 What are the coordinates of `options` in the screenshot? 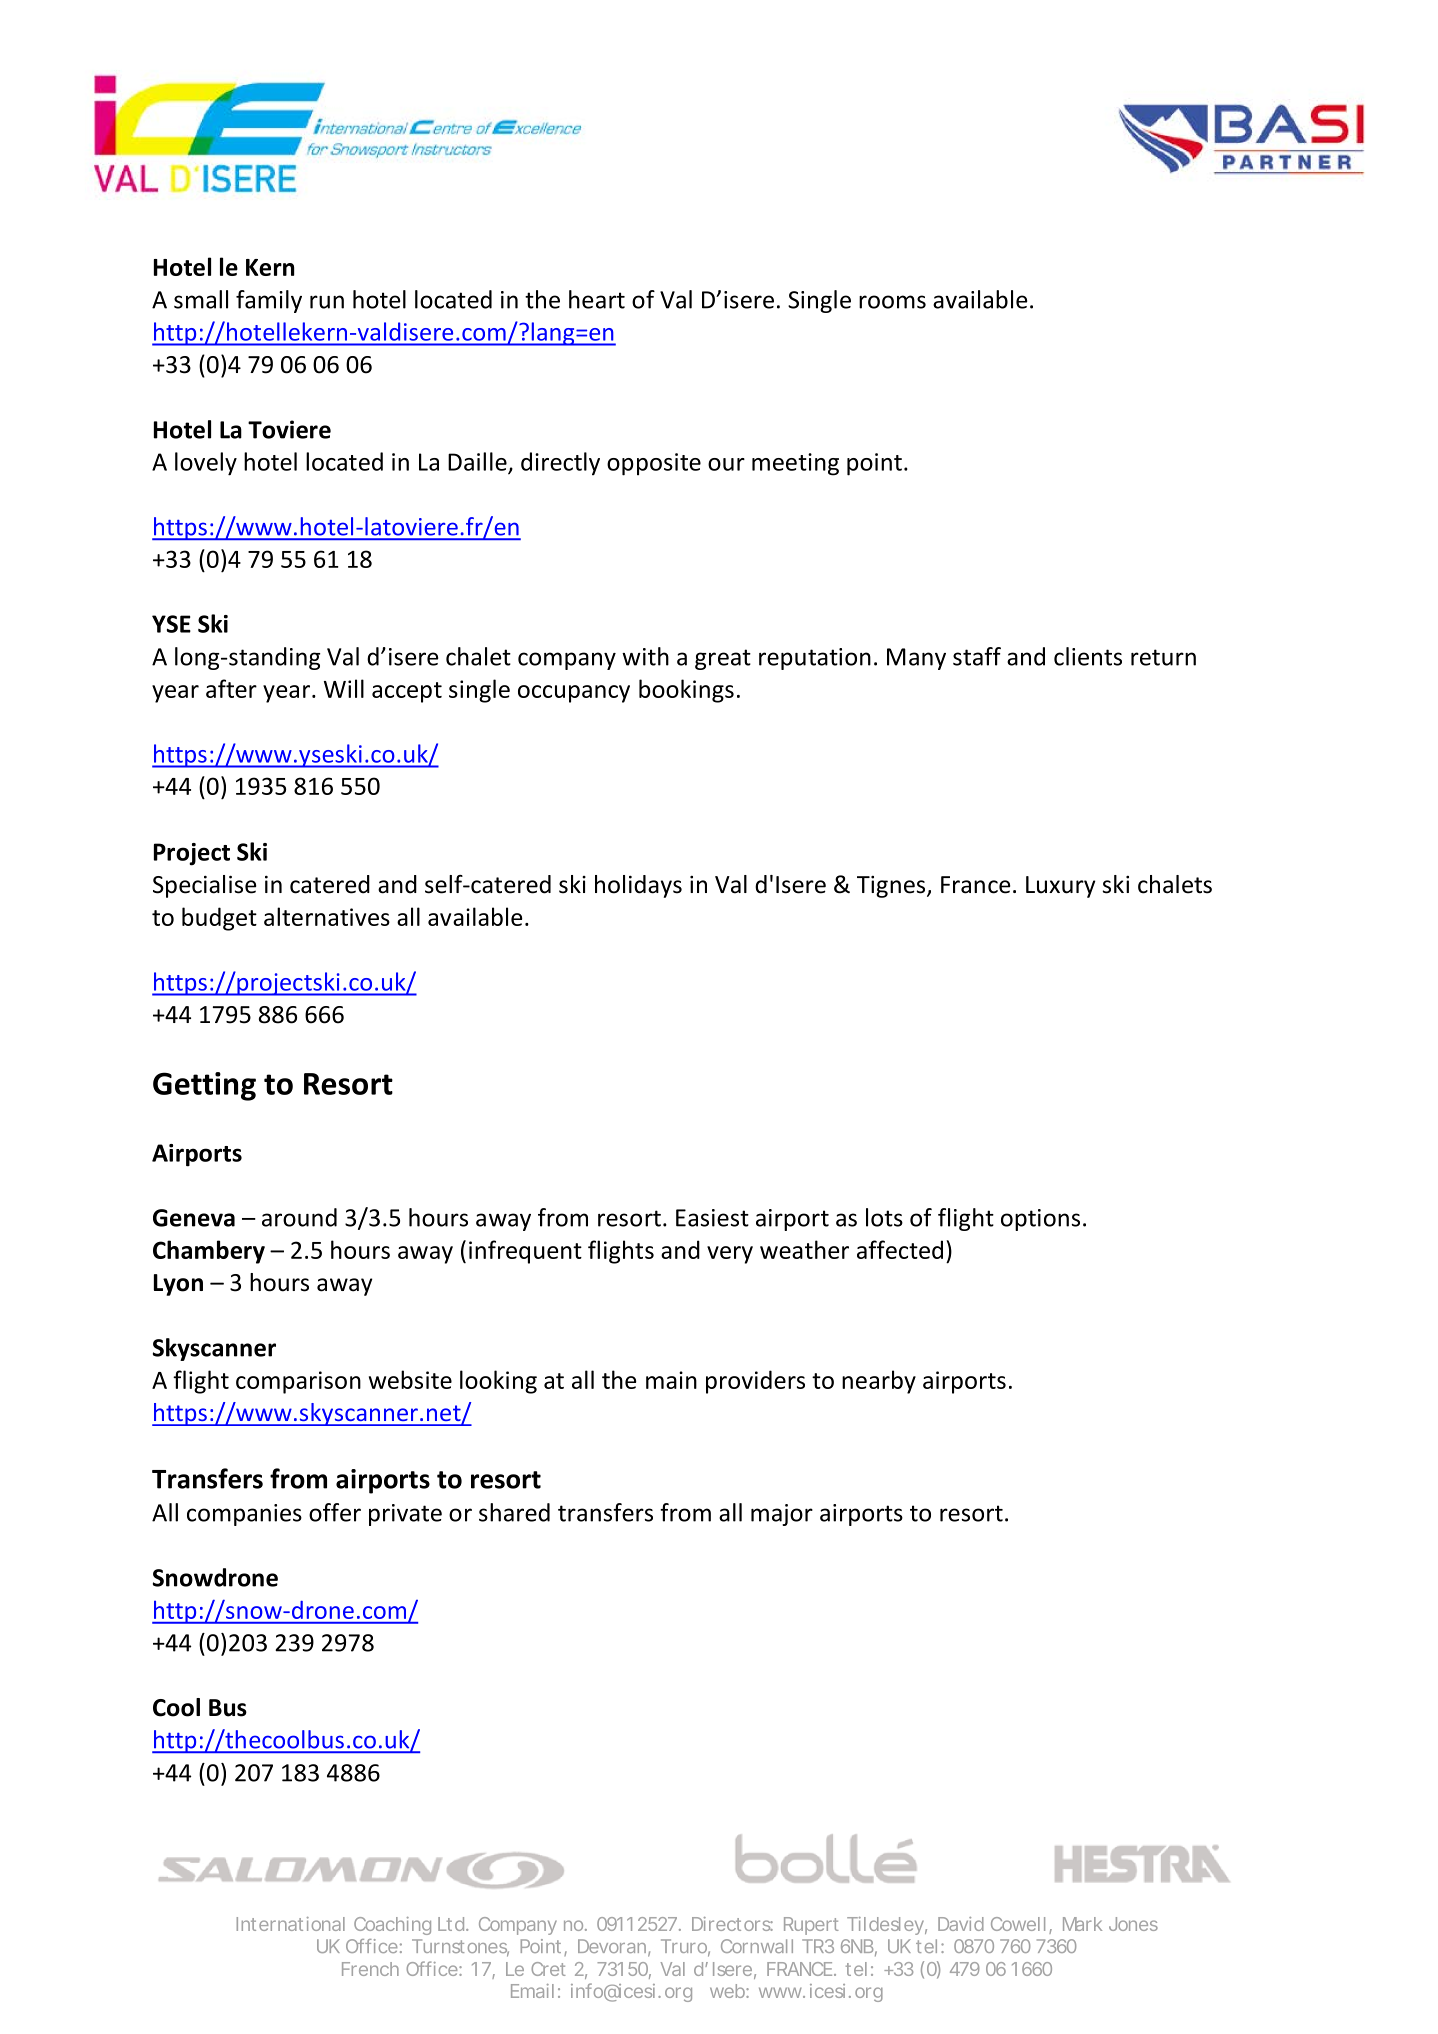 It's located at (1040, 1220).
